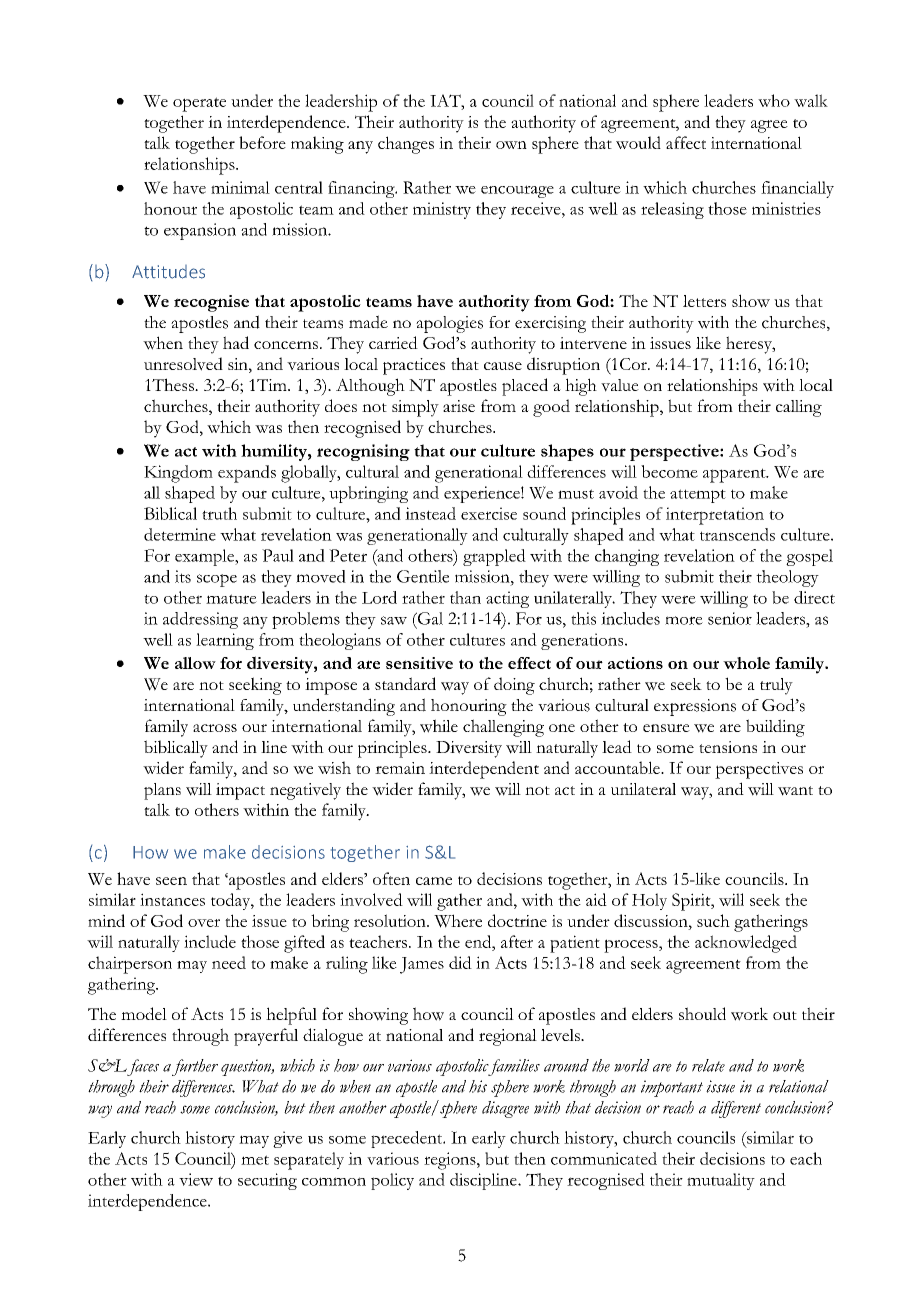 The width and height of the screenshot is (924, 1308). What do you see at coordinates (686, 142) in the screenshot?
I see `affect` at bounding box center [686, 142].
